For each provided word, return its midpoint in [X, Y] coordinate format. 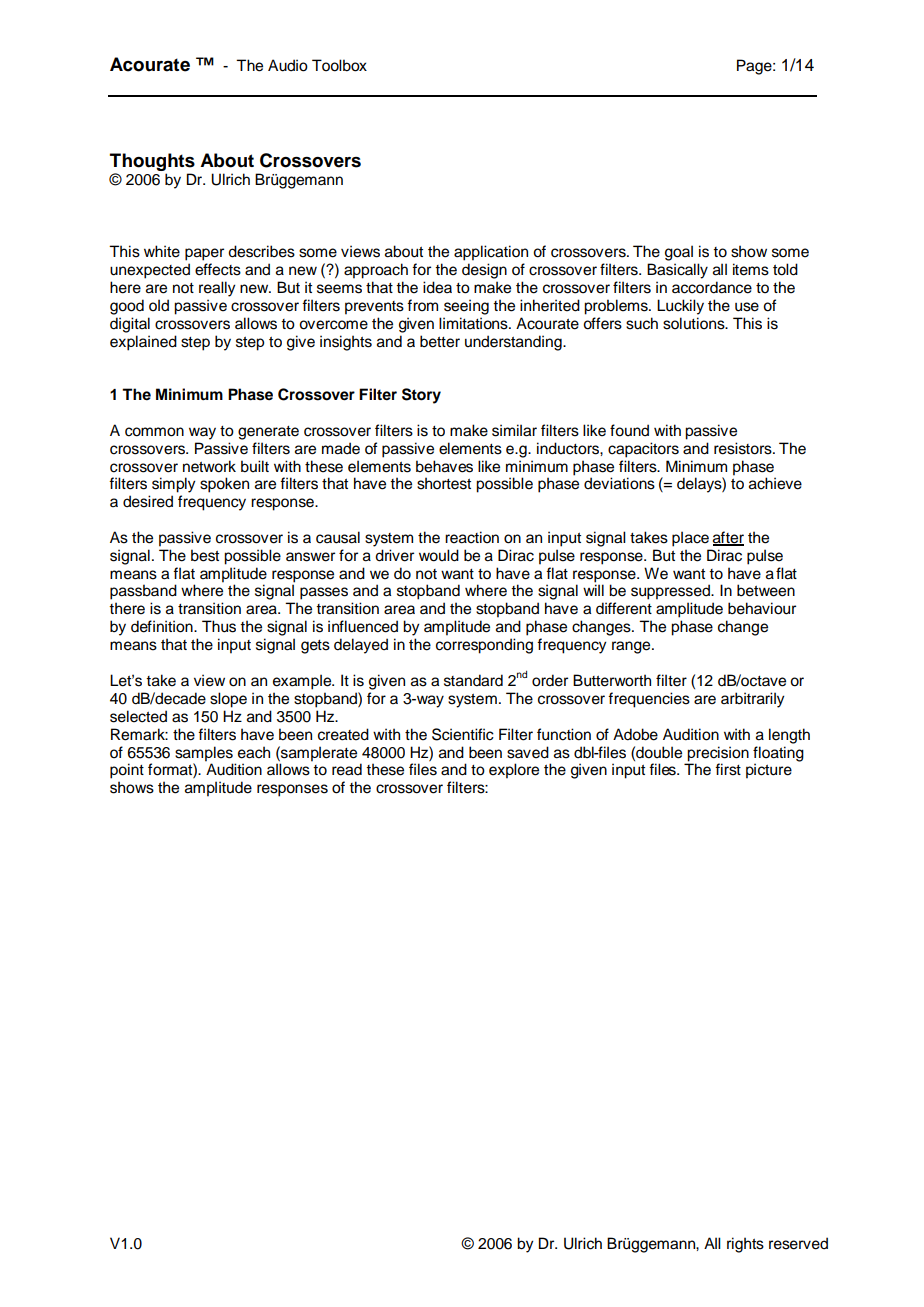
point [127, 771]
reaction [472, 537]
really [217, 289]
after [728, 538]
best [205, 555]
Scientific [463, 734]
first [728, 769]
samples [204, 754]
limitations [474, 323]
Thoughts [152, 162]
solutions [695, 323]
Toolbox [339, 65]
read [347, 769]
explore [514, 771]
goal [679, 253]
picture [769, 771]
